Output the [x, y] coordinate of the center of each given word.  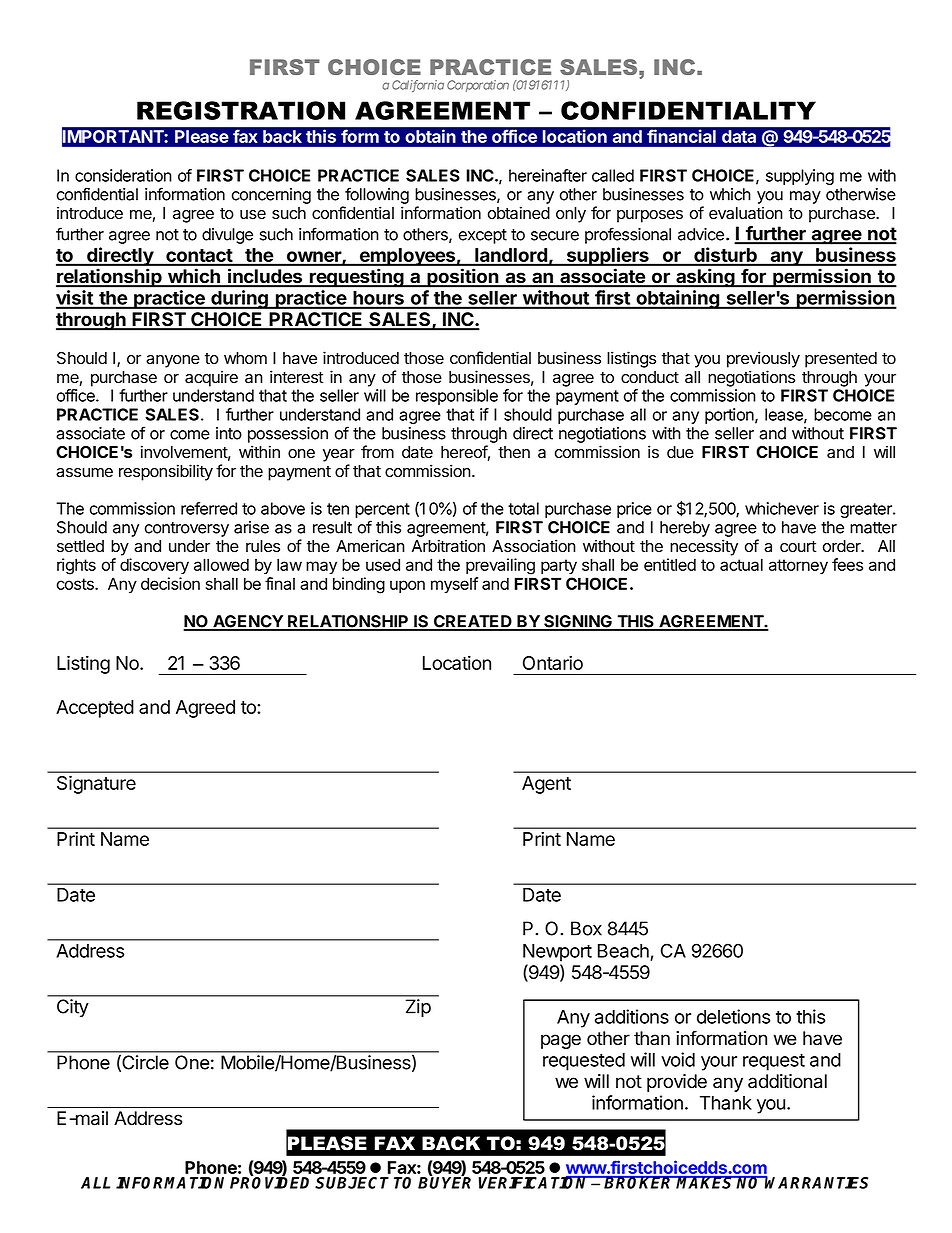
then [514, 452]
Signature [96, 784]
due [680, 452]
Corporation [478, 86]
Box [586, 928]
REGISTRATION [241, 110]
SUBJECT [352, 1183]
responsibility [166, 472]
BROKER [639, 1182]
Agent [546, 785]
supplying [800, 177]
